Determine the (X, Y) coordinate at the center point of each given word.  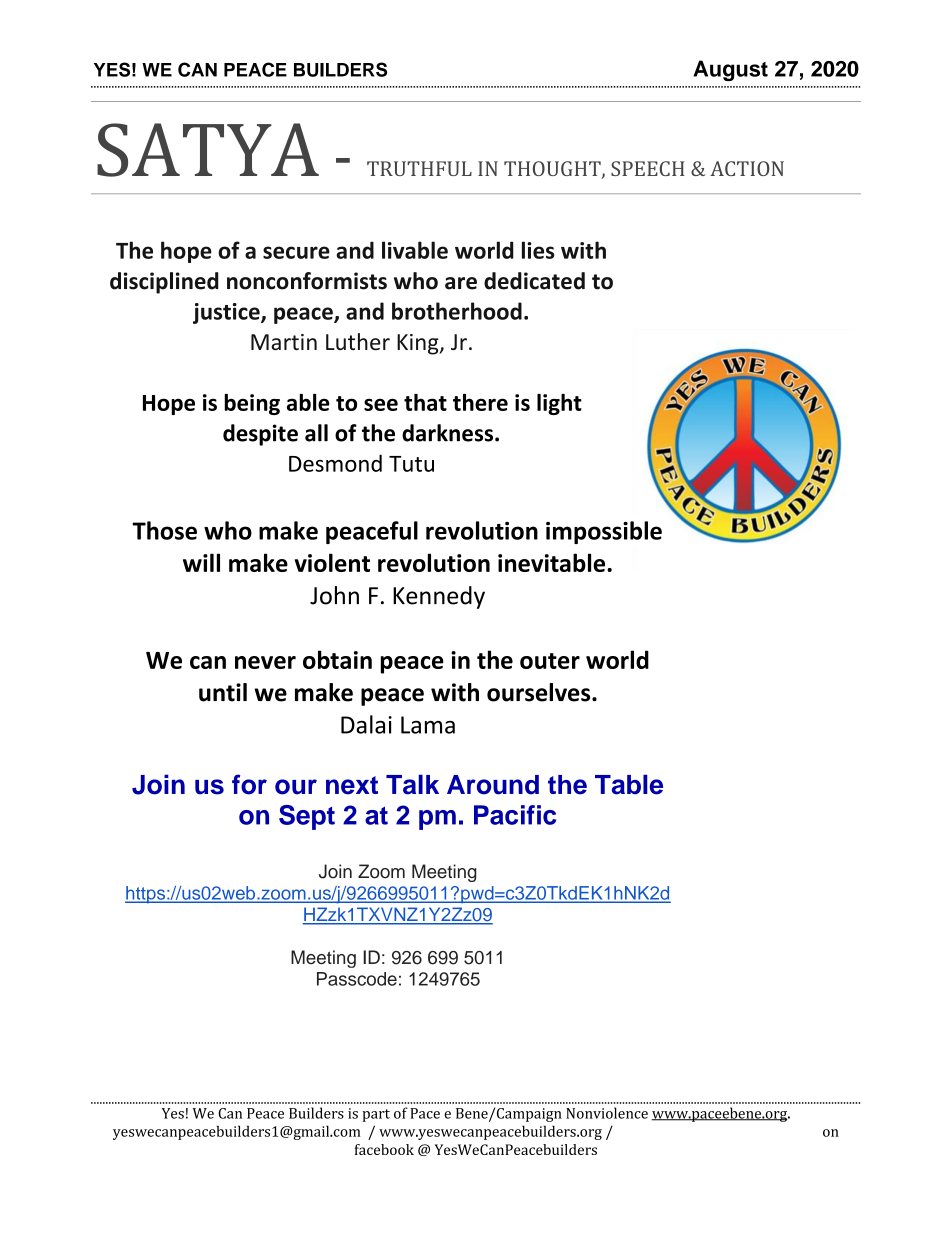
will (201, 562)
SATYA (208, 150)
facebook (384, 1149)
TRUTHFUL (419, 168)
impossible (604, 532)
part (376, 1115)
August (730, 70)
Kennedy (439, 597)
